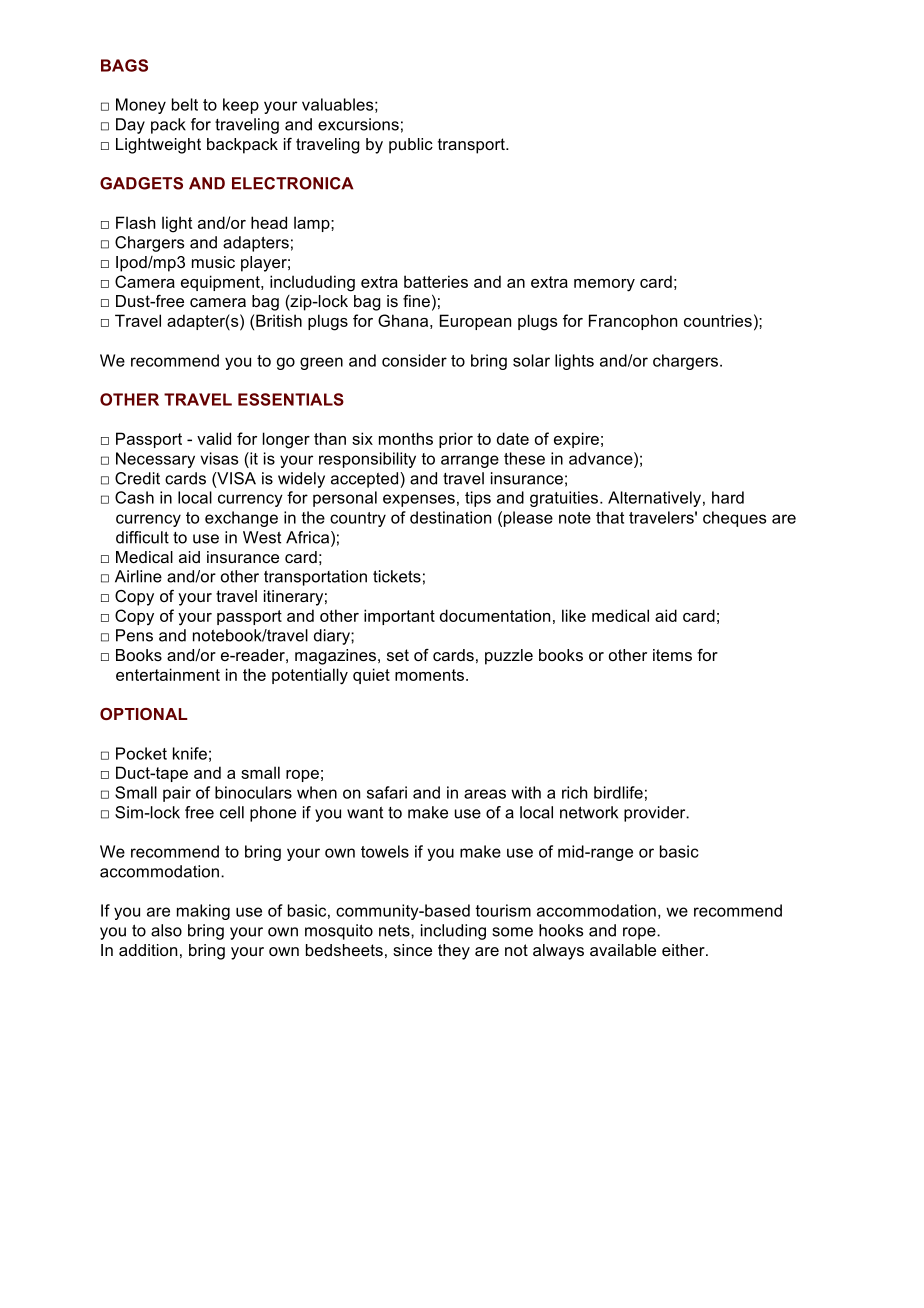 The width and height of the image is (924, 1308). What do you see at coordinates (450, 517) in the image?
I see `destination` at bounding box center [450, 517].
